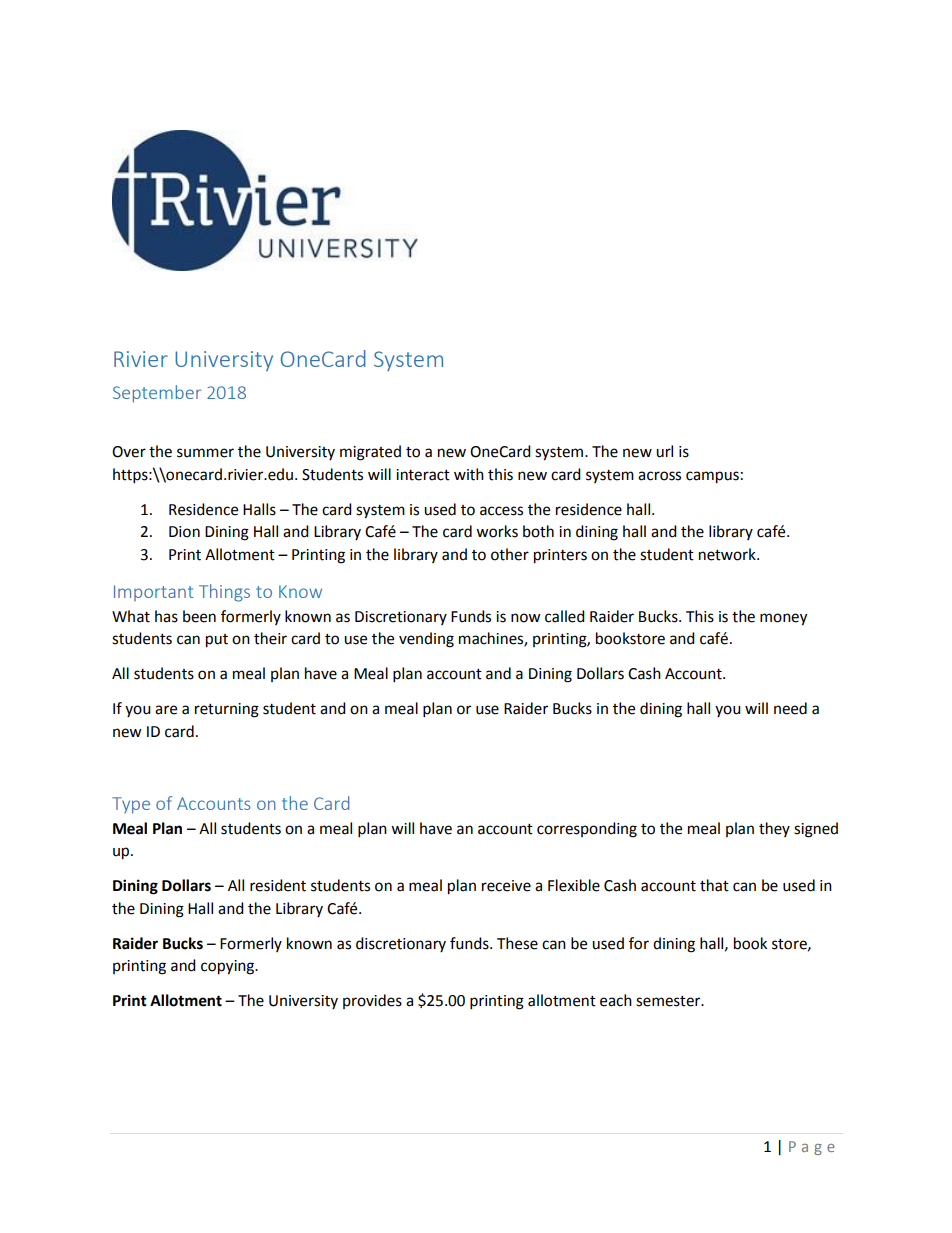 The height and width of the screenshot is (1233, 952). Describe the element at coordinates (131, 805) in the screenshot. I see `Type` at that location.
